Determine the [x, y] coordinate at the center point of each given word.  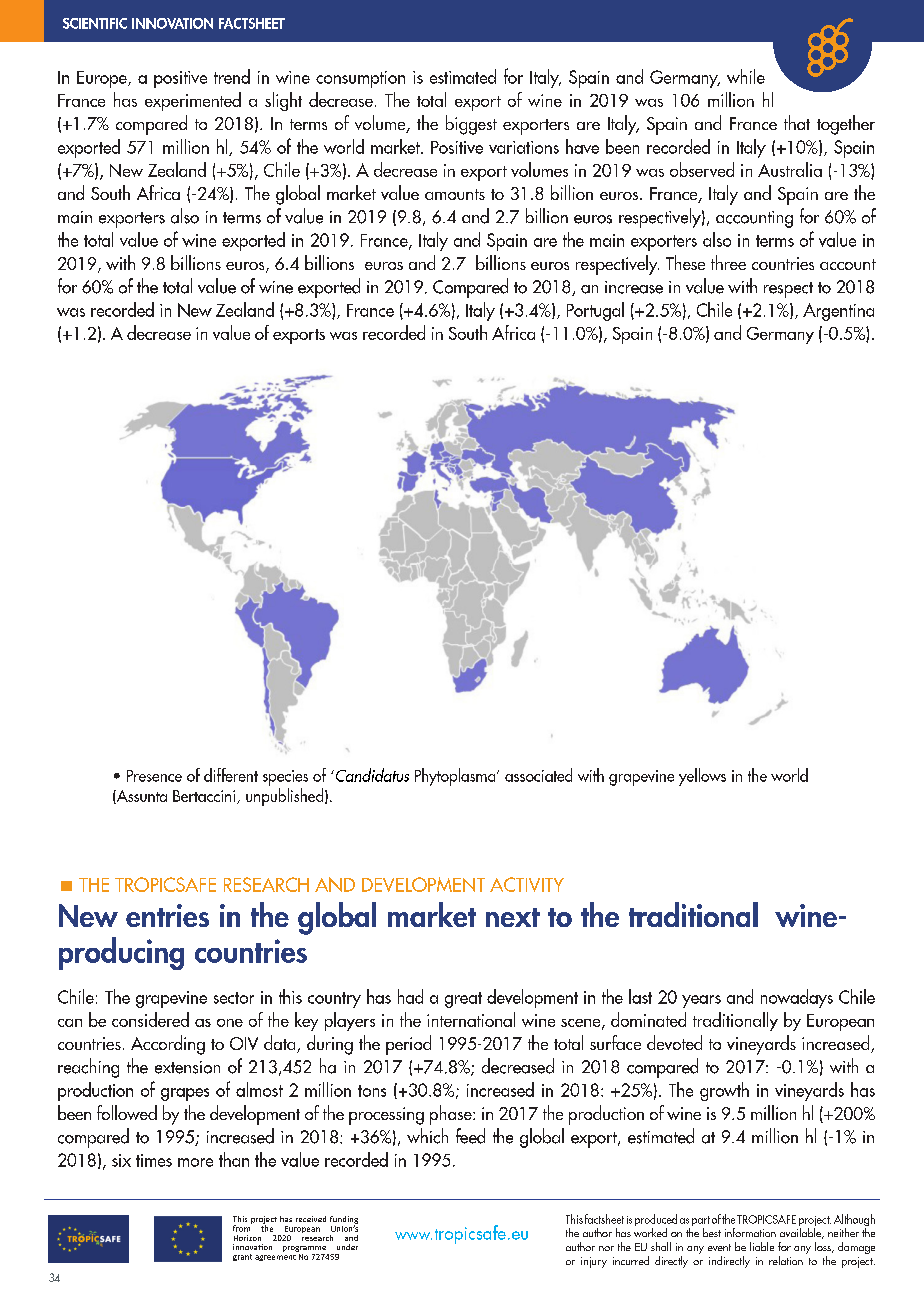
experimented [193, 101]
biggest [471, 125]
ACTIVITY [527, 884]
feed [470, 1136]
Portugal [595, 311]
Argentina [838, 312]
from [242, 1227]
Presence [154, 776]
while [746, 76]
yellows [702, 777]
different [231, 775]
